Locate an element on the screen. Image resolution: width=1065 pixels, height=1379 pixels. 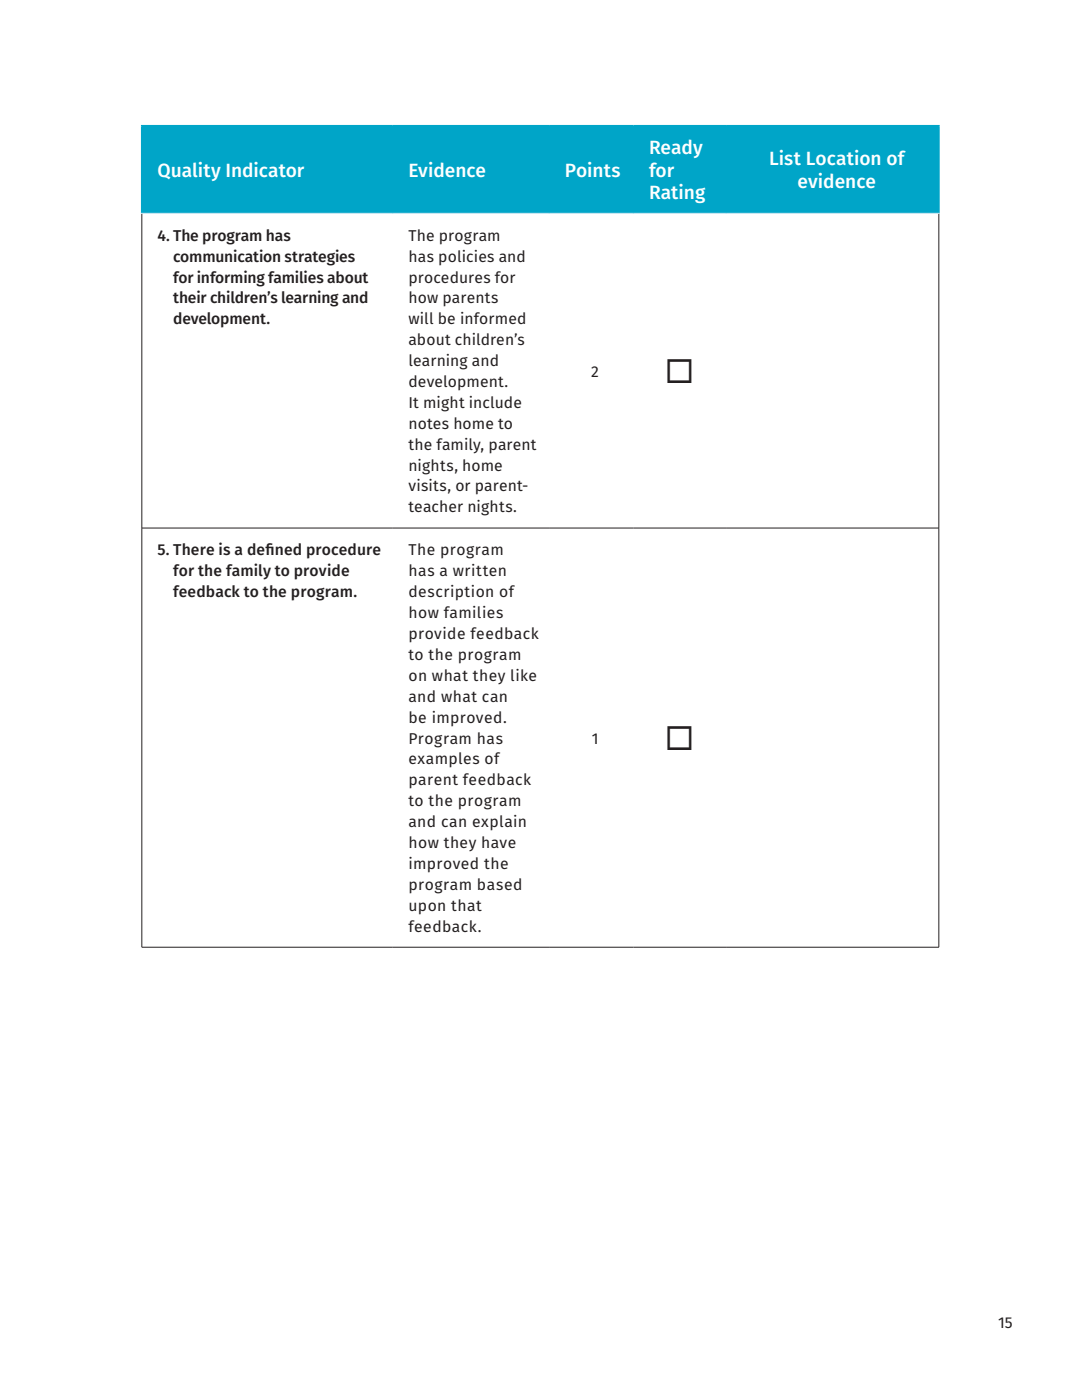
Points is located at coordinates (593, 169).
